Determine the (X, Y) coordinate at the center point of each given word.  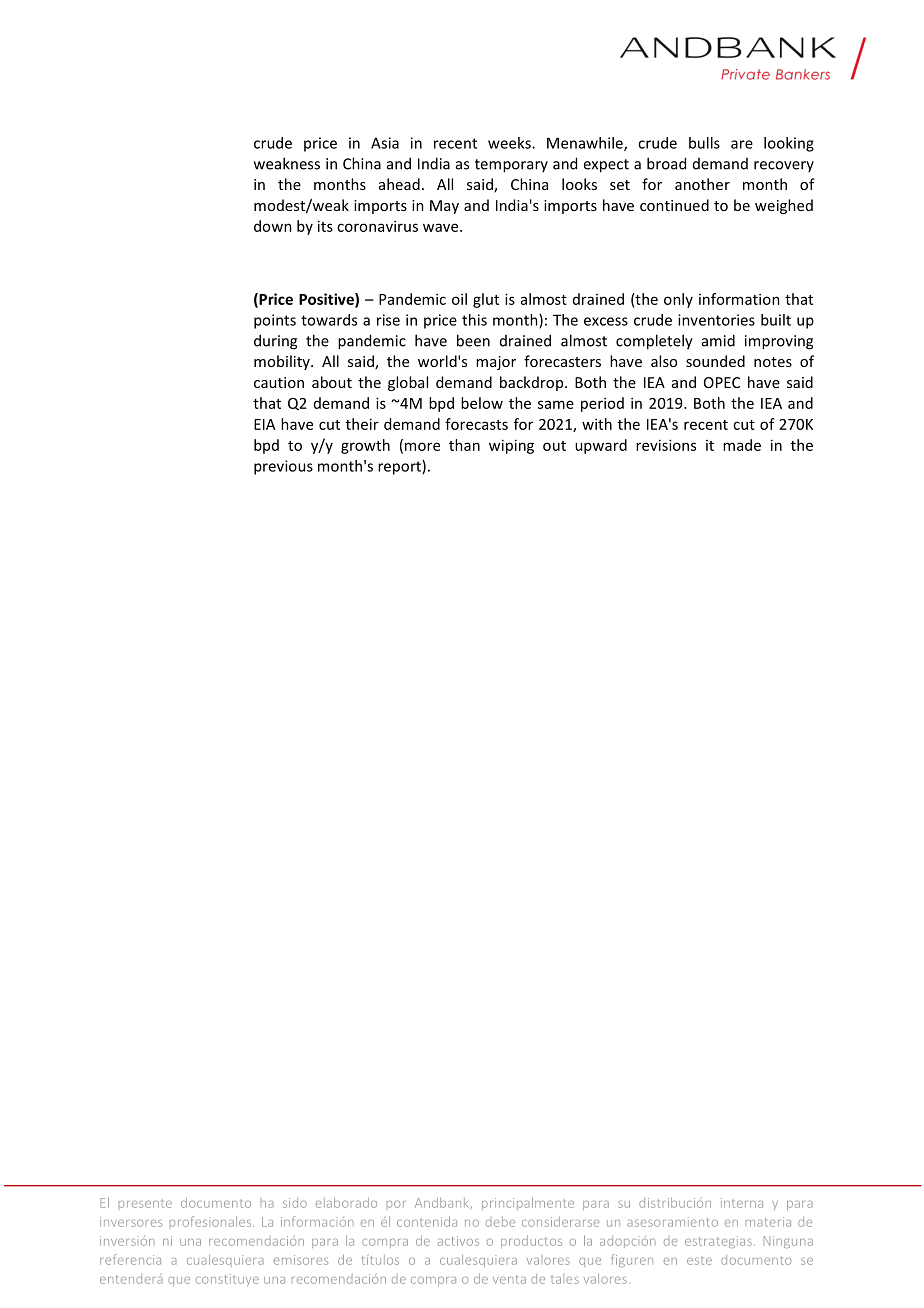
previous (283, 467)
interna (742, 1203)
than (464, 445)
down (273, 226)
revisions (666, 445)
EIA (264, 424)
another (702, 184)
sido (295, 1203)
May (444, 207)
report (400, 467)
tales (565, 1280)
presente (145, 1204)
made (742, 445)
